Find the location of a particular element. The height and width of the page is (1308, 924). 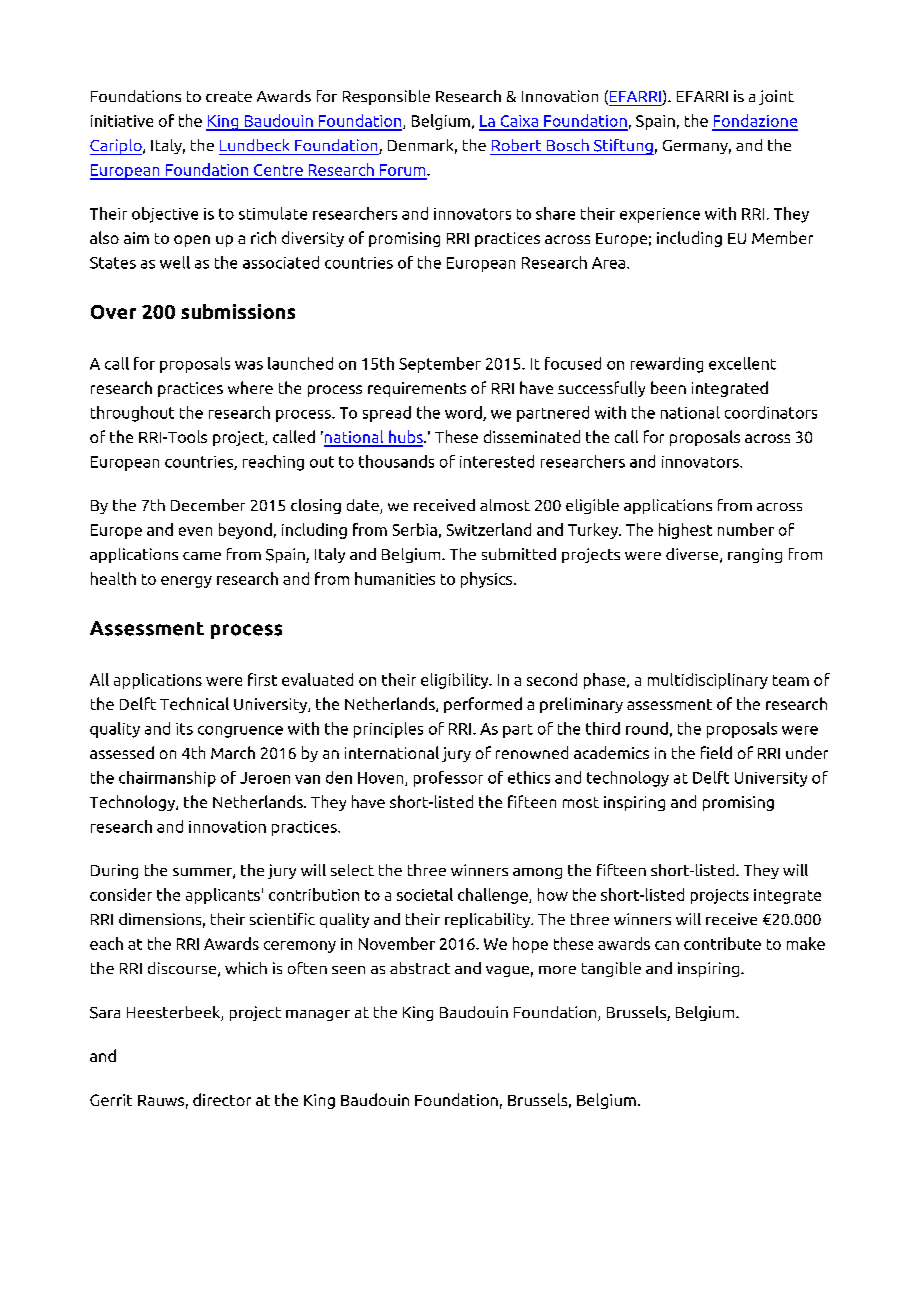

abstract is located at coordinates (420, 968).
